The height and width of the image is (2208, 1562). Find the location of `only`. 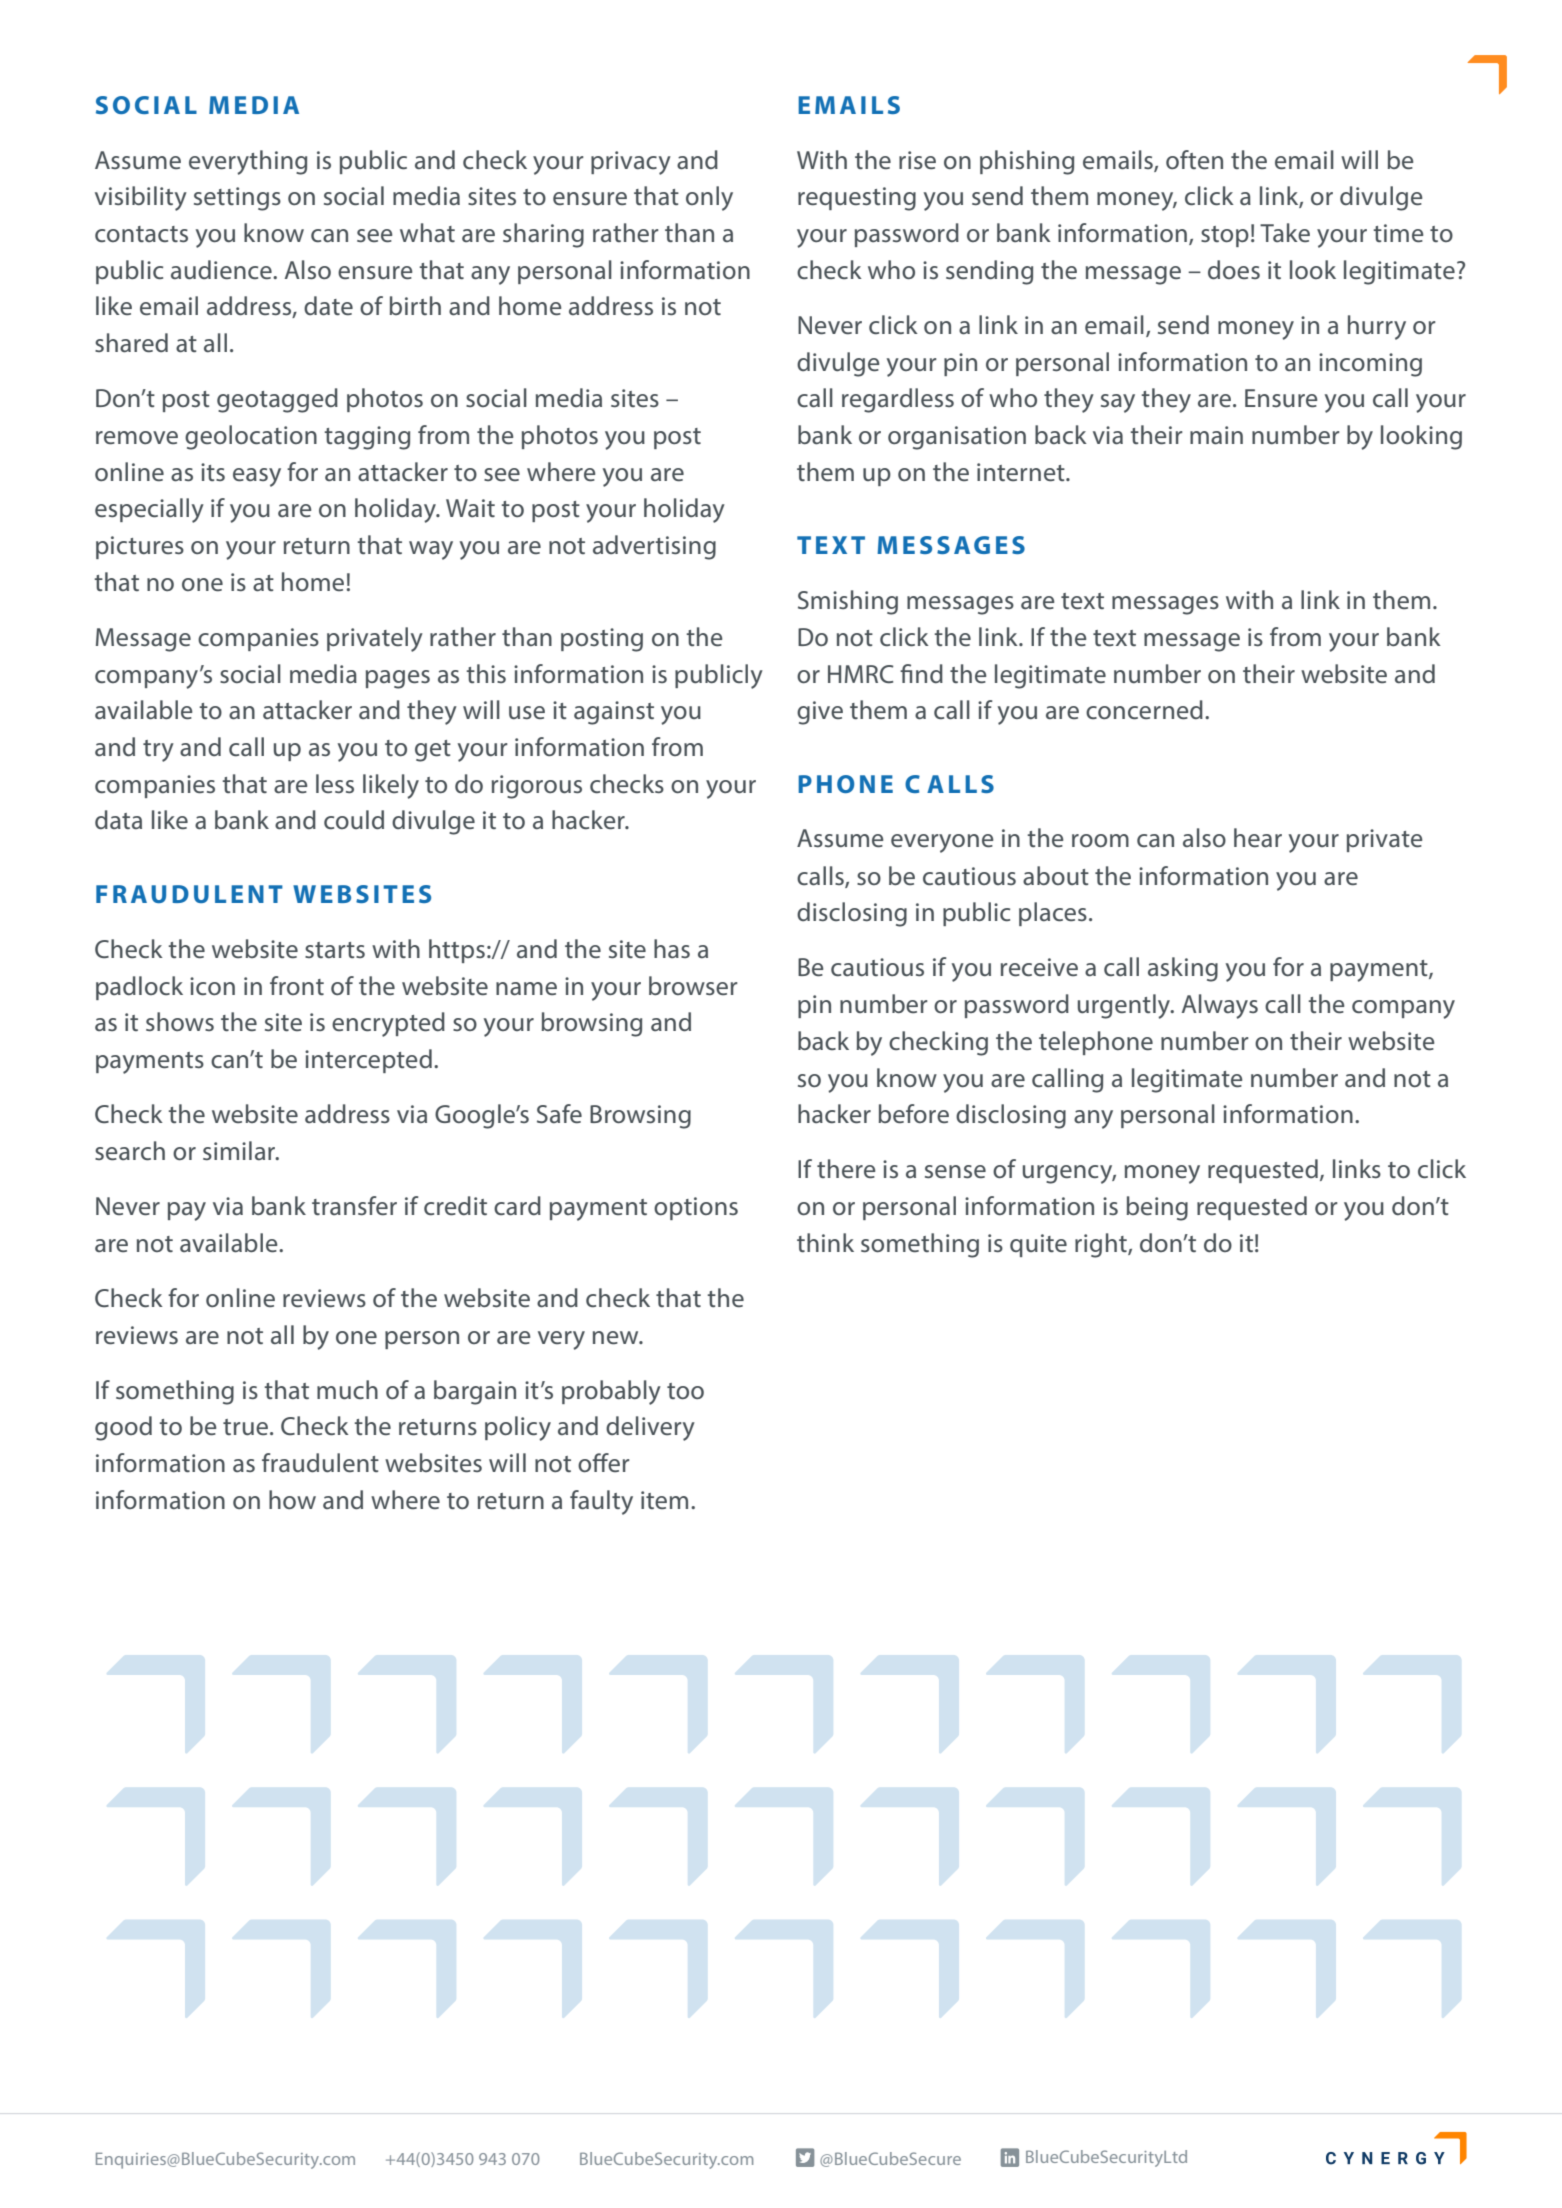

only is located at coordinates (709, 198).
